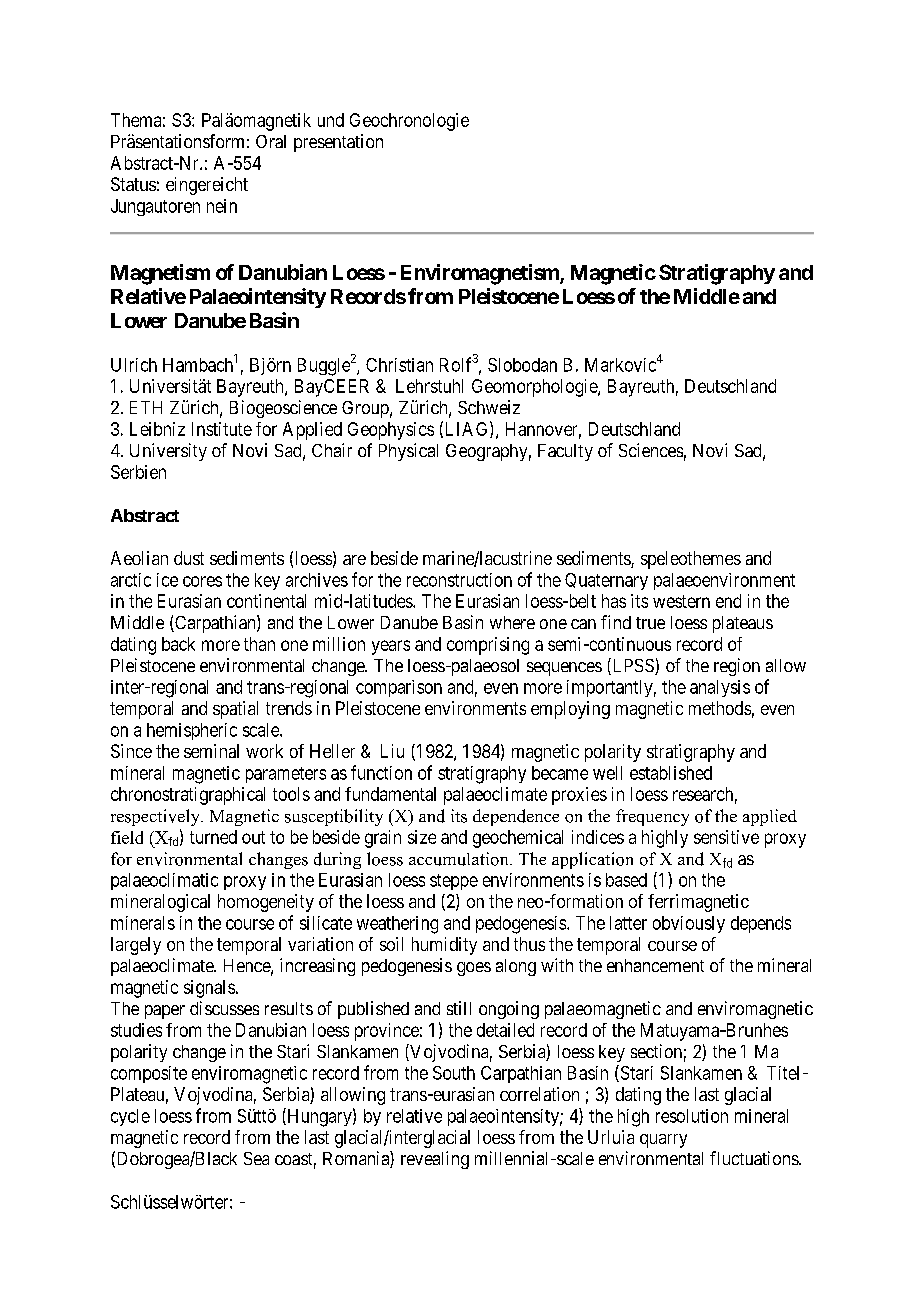 The height and width of the screenshot is (1308, 924). I want to click on signals, so click(209, 989).
